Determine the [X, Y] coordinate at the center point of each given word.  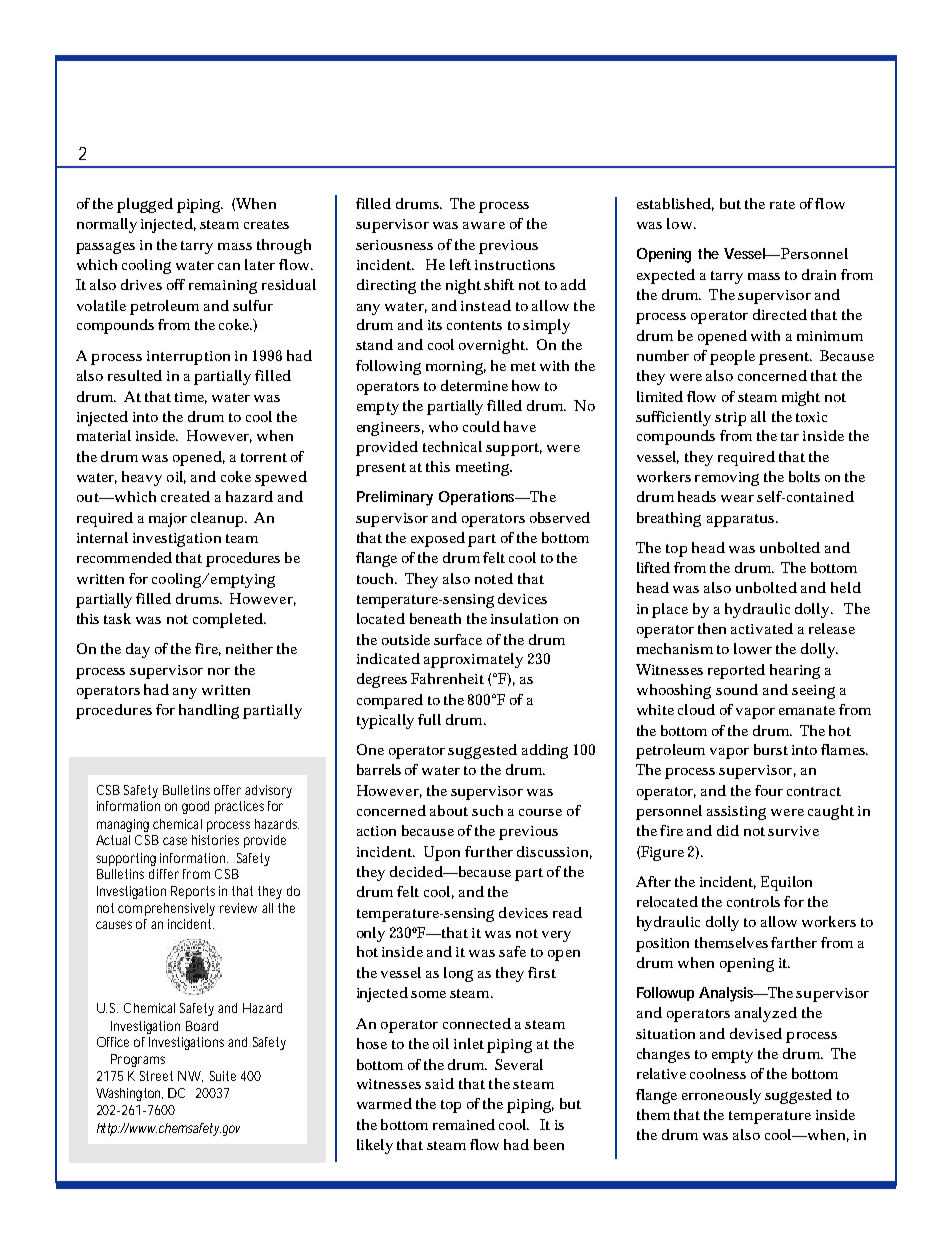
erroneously [721, 1096]
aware [484, 225]
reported [736, 671]
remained [464, 1124]
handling [209, 711]
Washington [129, 1094]
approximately [473, 660]
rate [782, 204]
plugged [145, 205]
